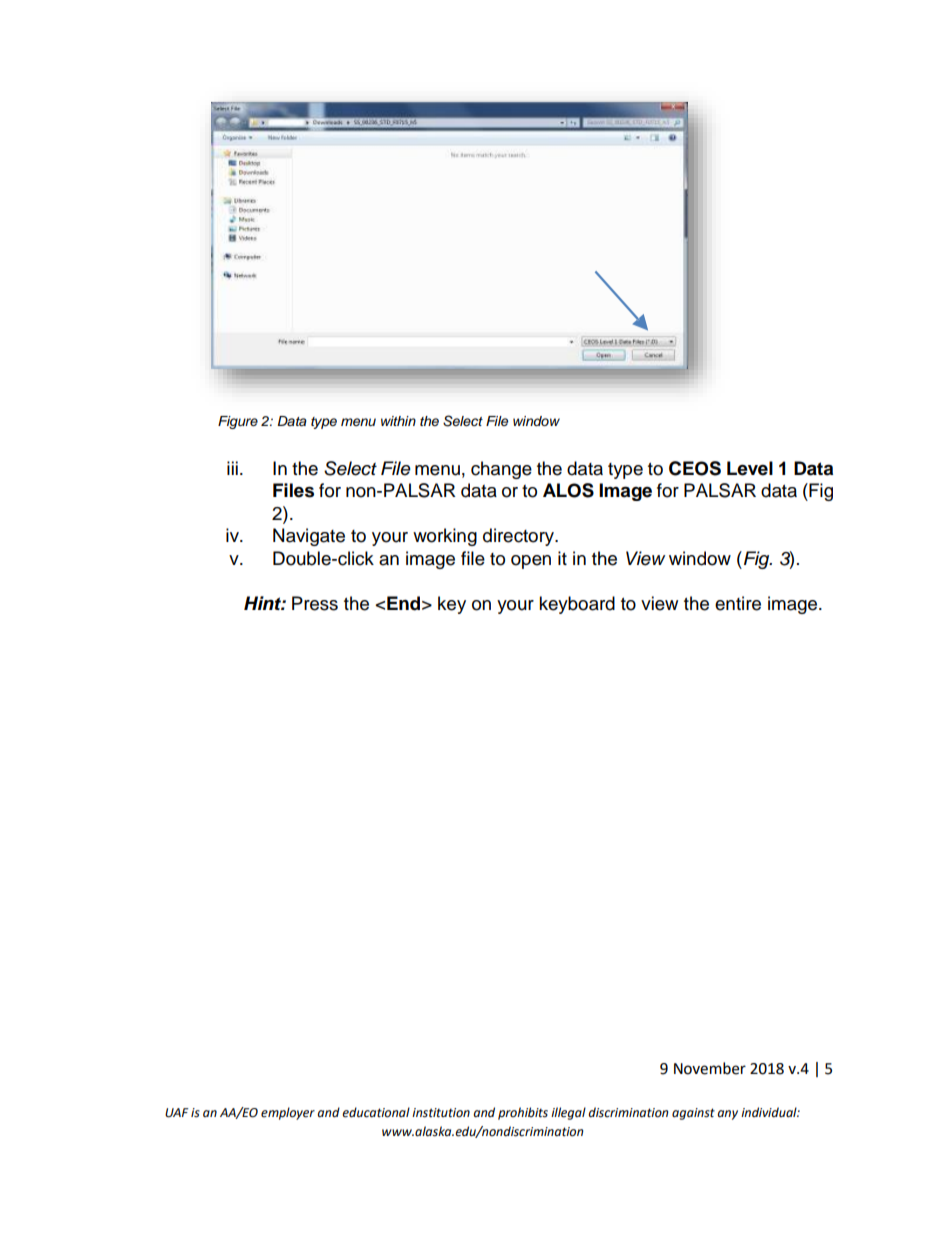 The width and height of the image is (952, 1233). Describe the element at coordinates (315, 603) in the image. I see `Press` at that location.
